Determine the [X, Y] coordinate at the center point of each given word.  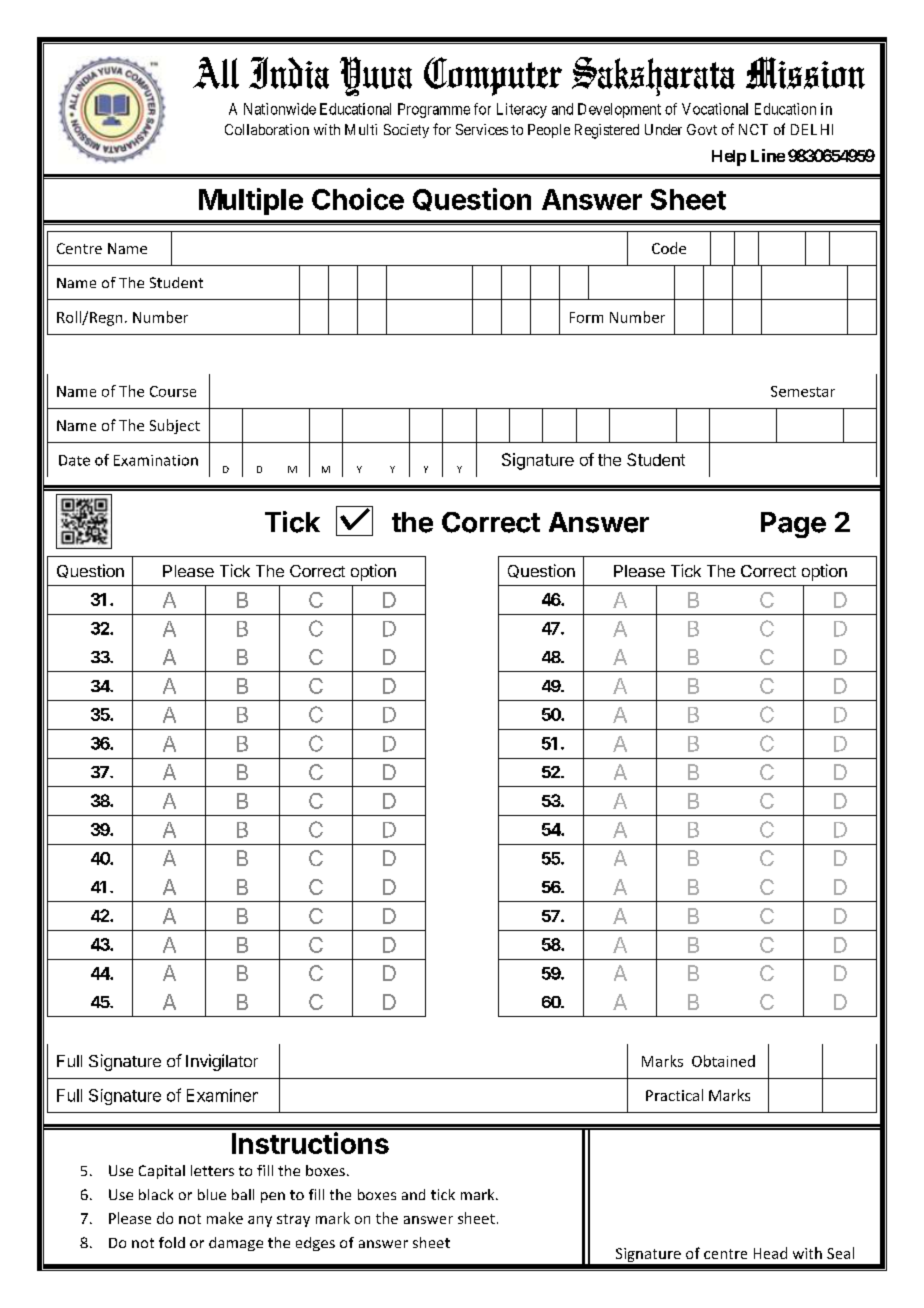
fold [172, 1242]
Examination [156, 460]
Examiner [222, 1095]
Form [586, 317]
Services [482, 129]
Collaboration [267, 129]
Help [729, 158]
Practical [674, 1095]
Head [770, 1253]
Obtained [723, 1061]
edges [315, 1244]
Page [793, 525]
